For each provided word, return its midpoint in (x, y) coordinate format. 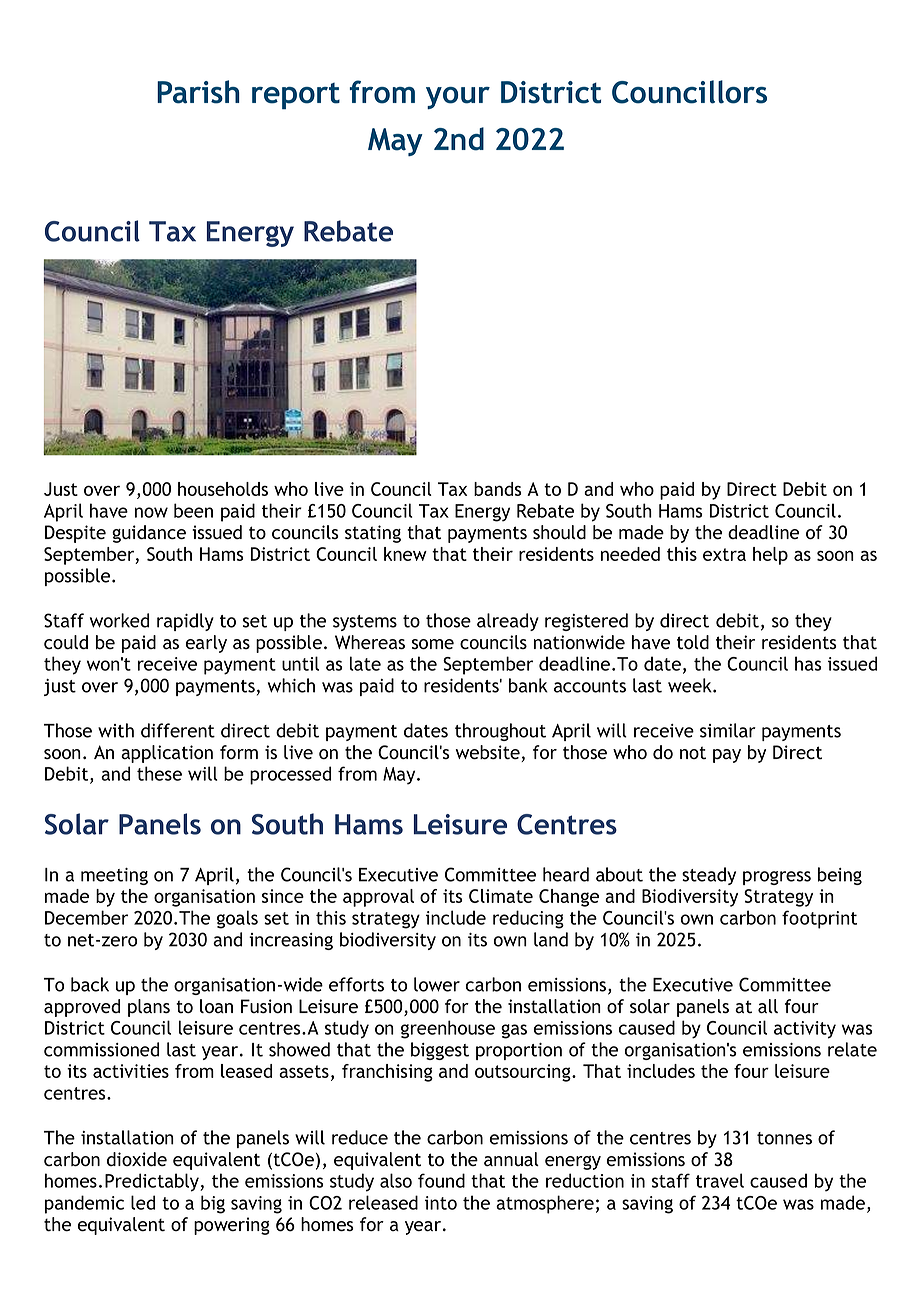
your (458, 98)
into (441, 1203)
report (296, 96)
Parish (198, 92)
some (433, 644)
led (143, 1202)
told (693, 642)
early (206, 644)
